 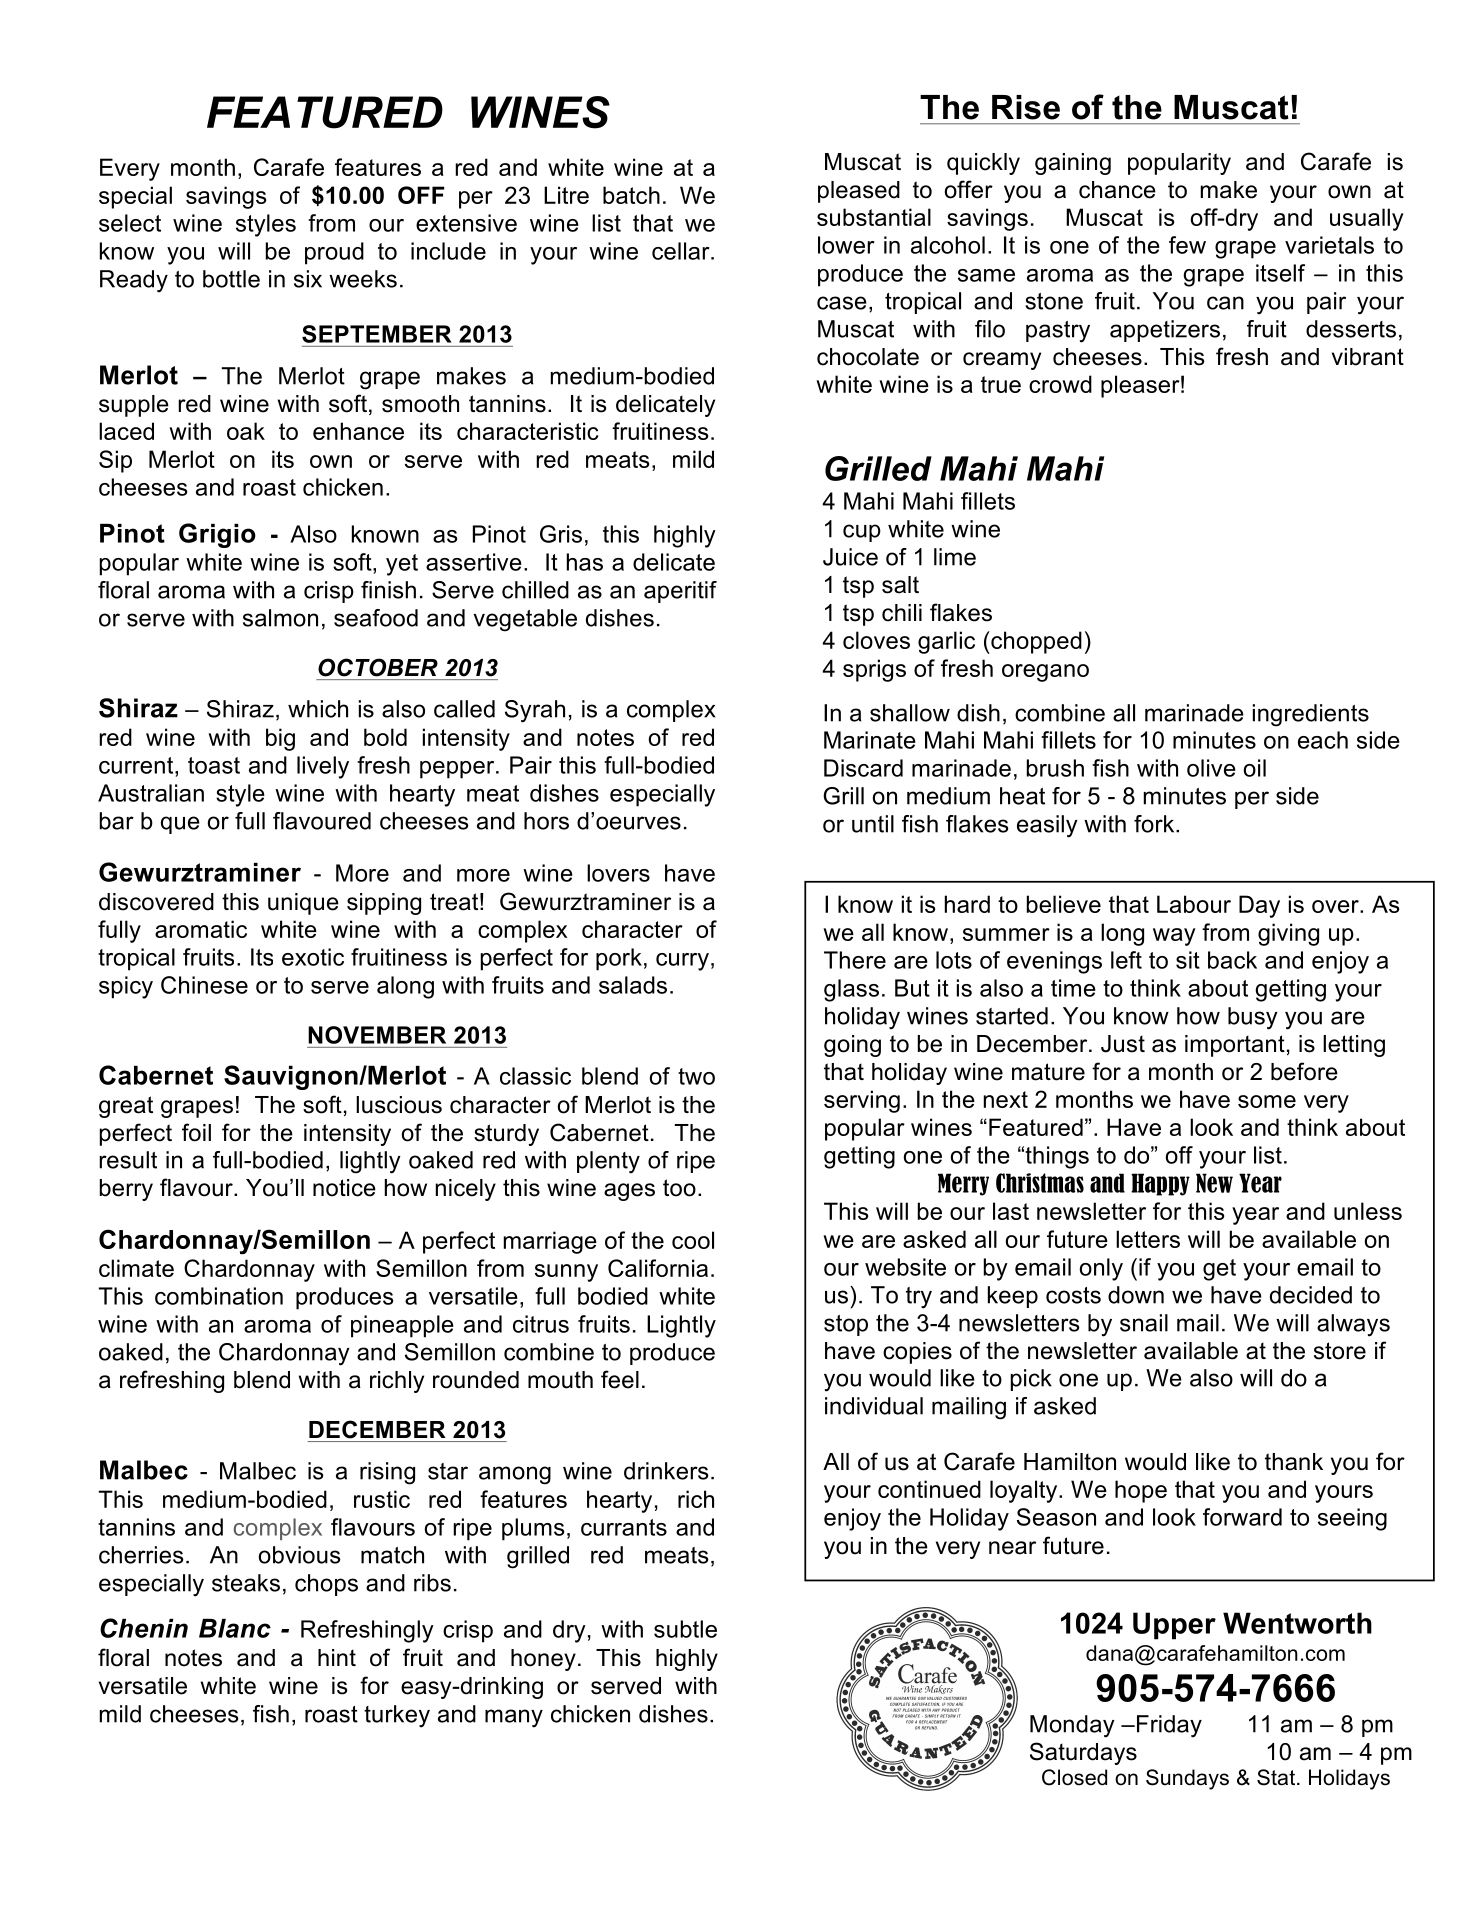 What do you see at coordinates (682, 962) in the screenshot?
I see `curry` at bounding box center [682, 962].
